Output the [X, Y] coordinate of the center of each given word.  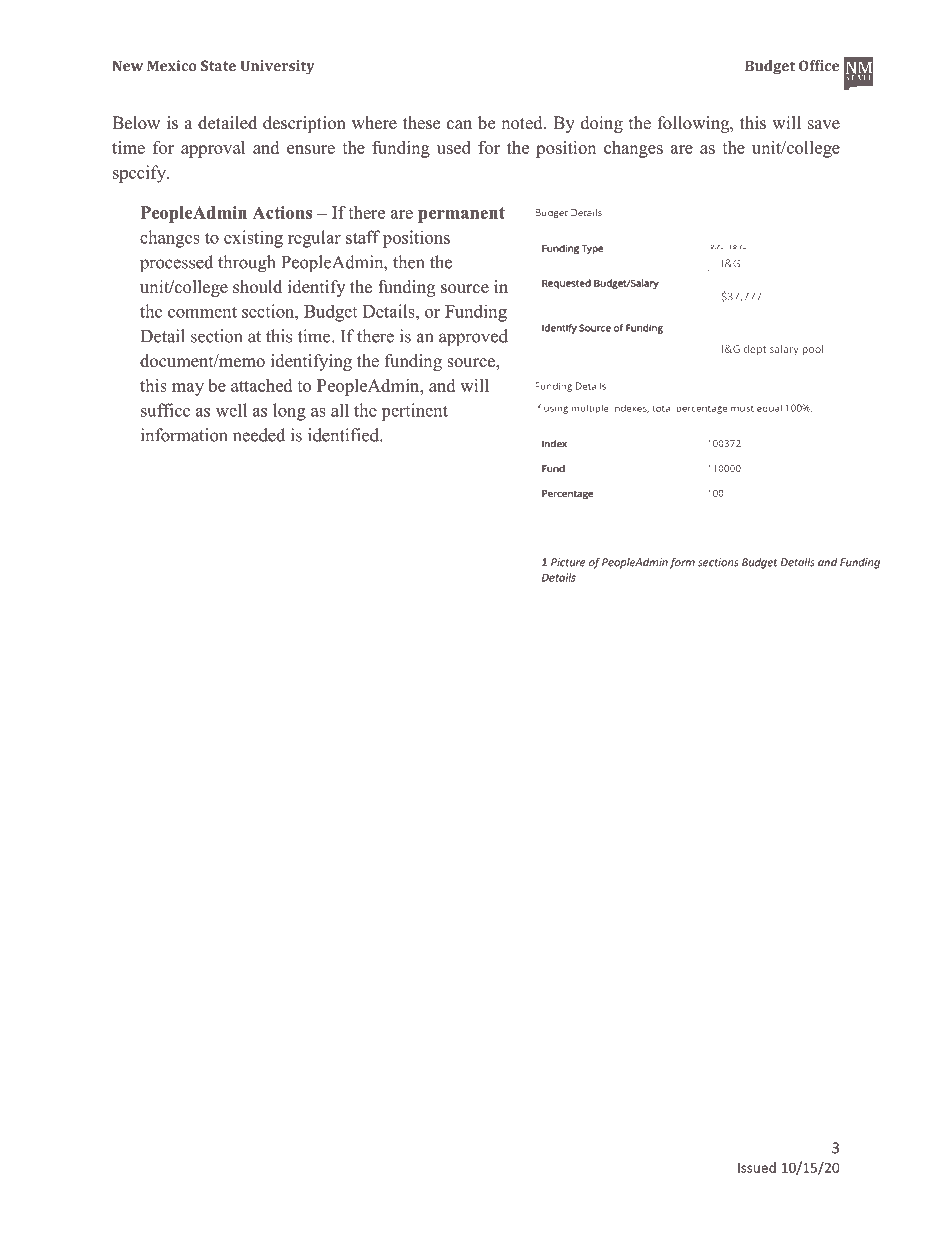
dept [755, 349]
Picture [568, 562]
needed [259, 435]
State [218, 65]
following [695, 124]
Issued [757, 1167]
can [459, 125]
